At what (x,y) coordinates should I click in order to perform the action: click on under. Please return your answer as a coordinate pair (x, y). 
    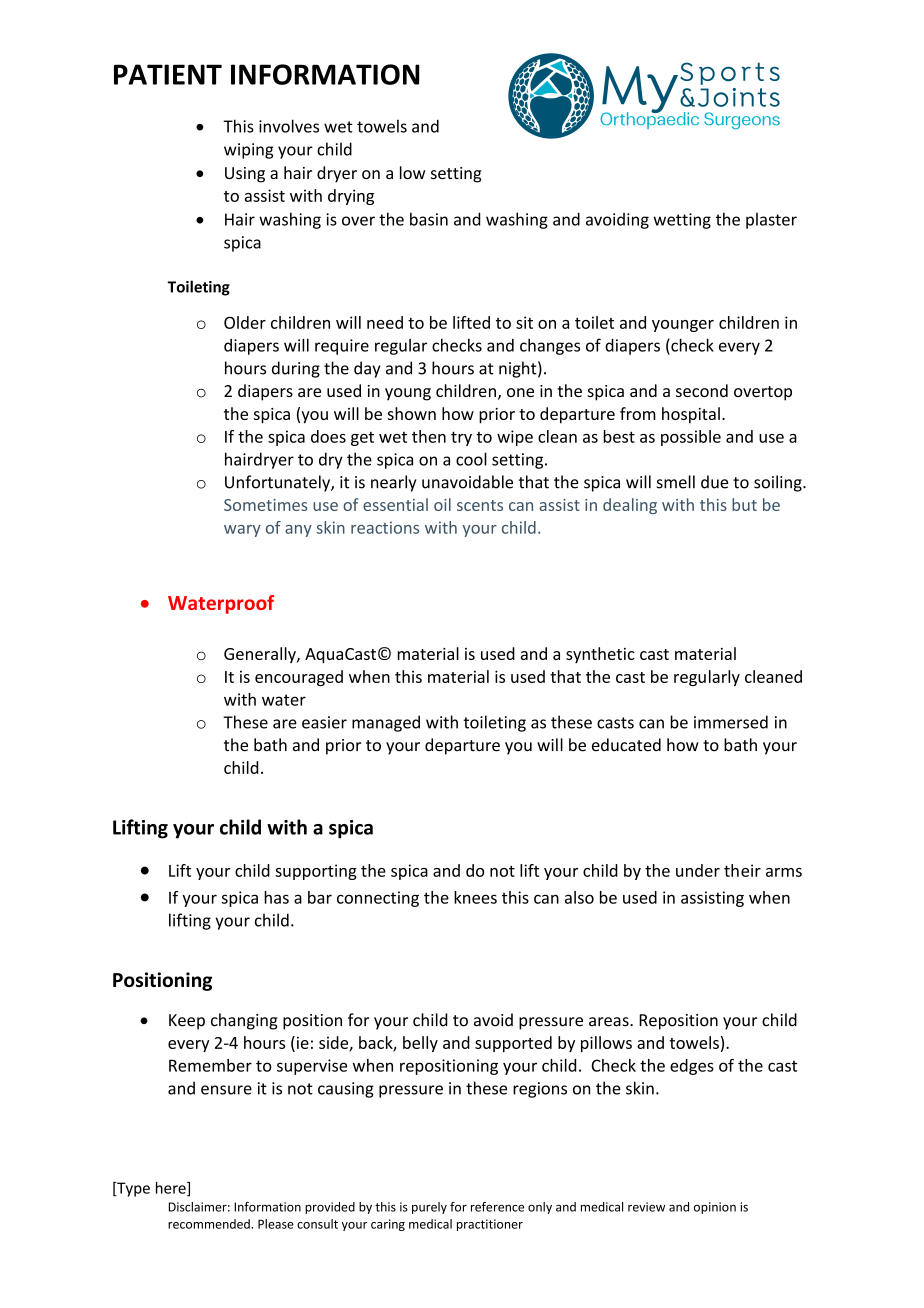
    Looking at the image, I should click on (698, 870).
